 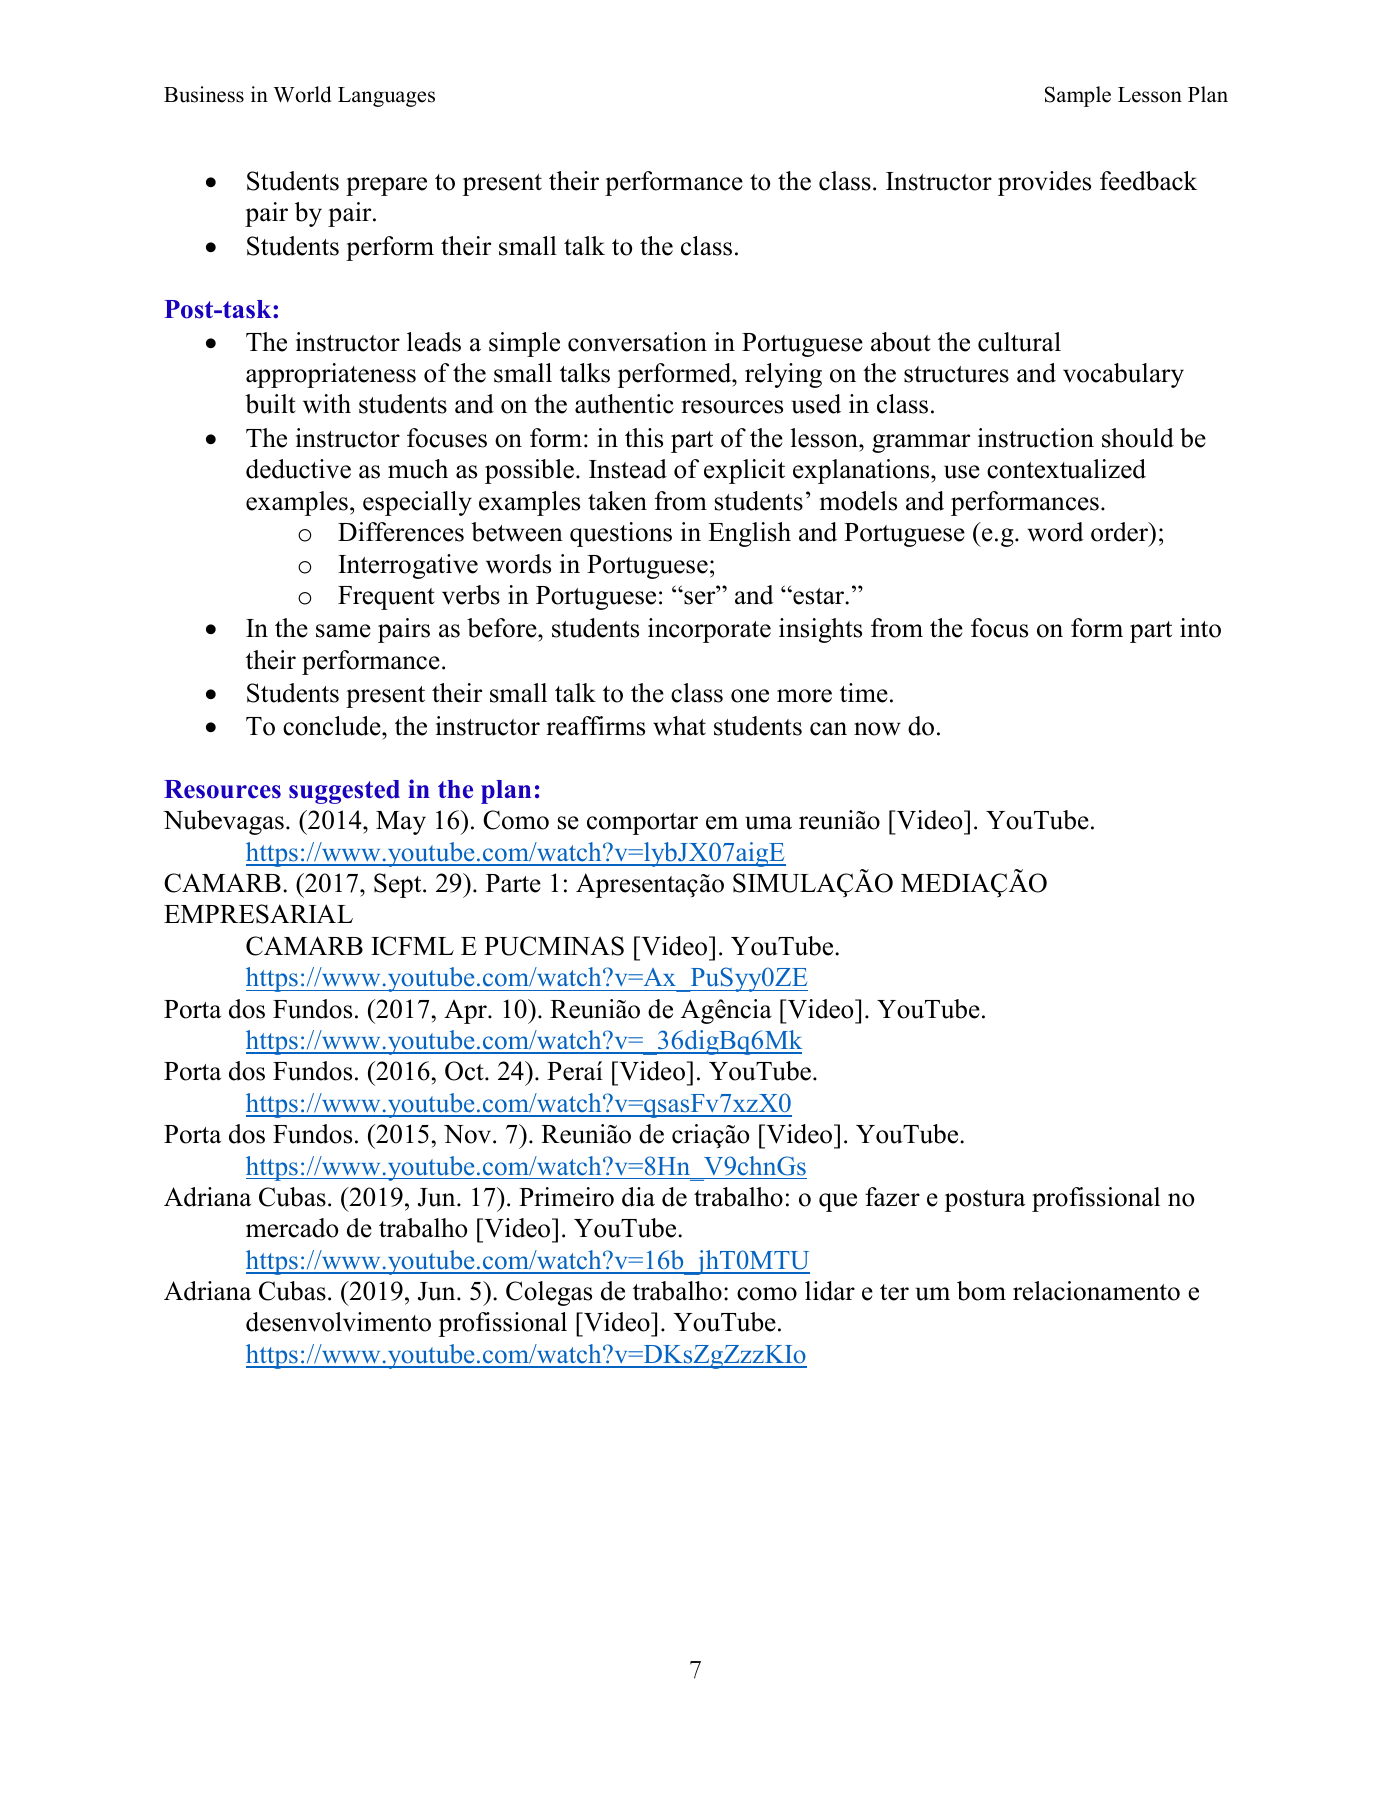 What do you see at coordinates (386, 97) in the screenshot?
I see `Languages` at bounding box center [386, 97].
